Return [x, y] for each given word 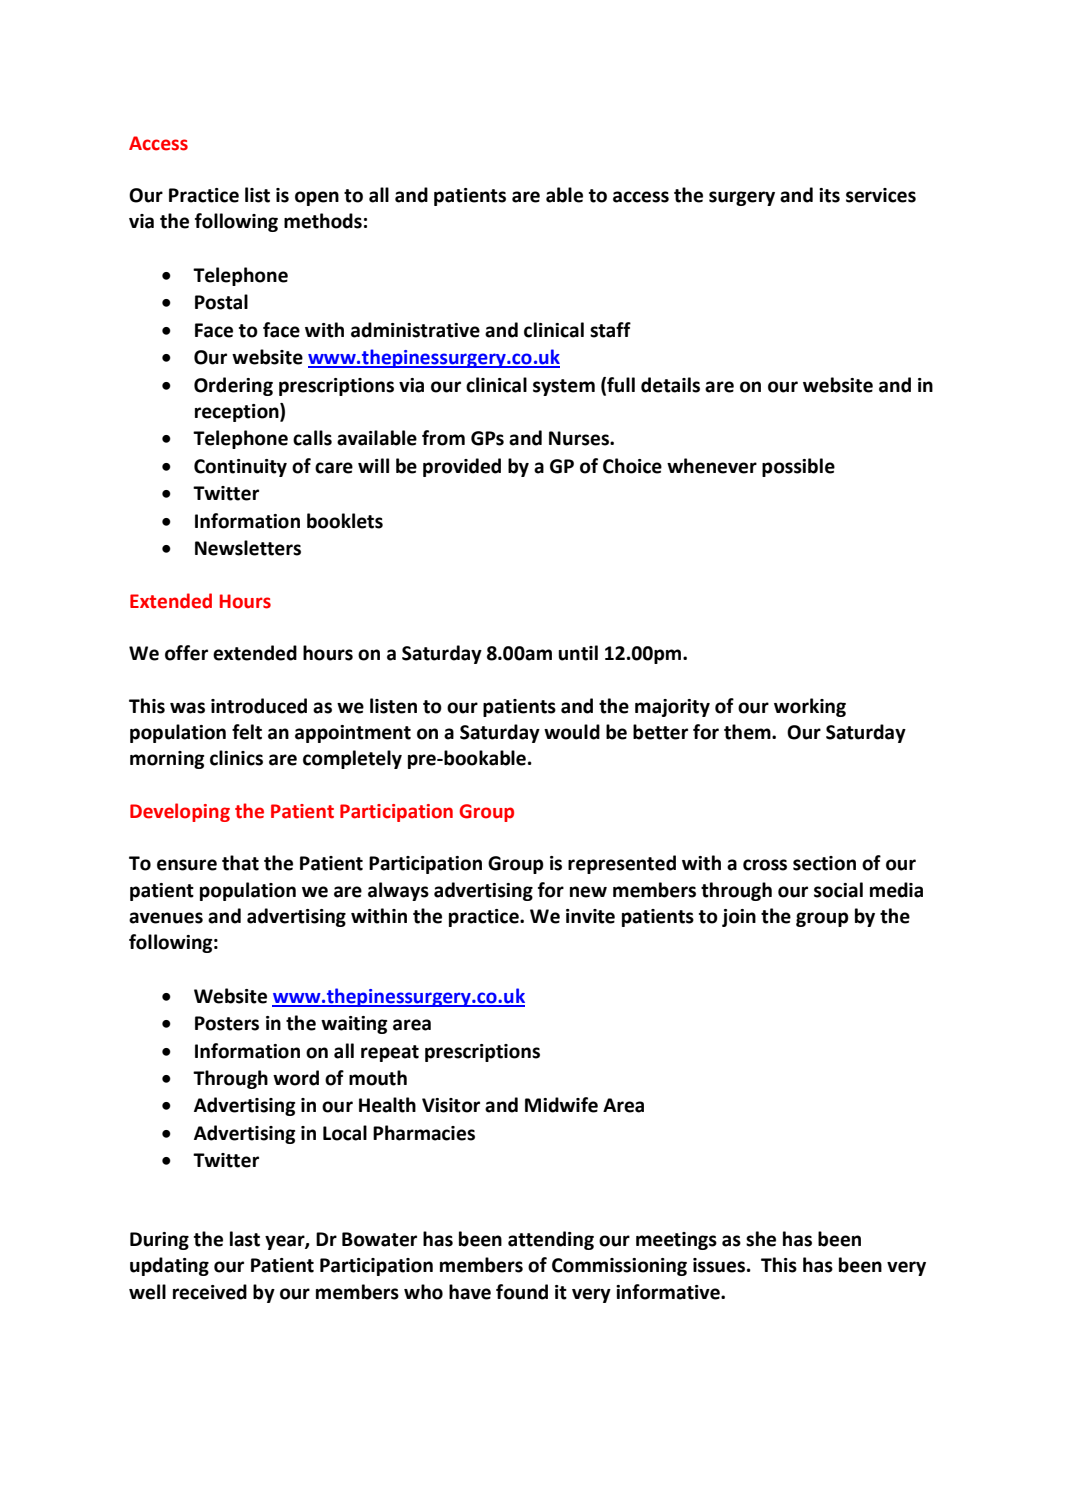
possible [798, 467]
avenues [166, 918]
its [829, 195]
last [245, 1239]
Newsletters [248, 548]
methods [323, 221]
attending [551, 1240]
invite [590, 916]
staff [610, 330]
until [578, 653]
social [838, 890]
